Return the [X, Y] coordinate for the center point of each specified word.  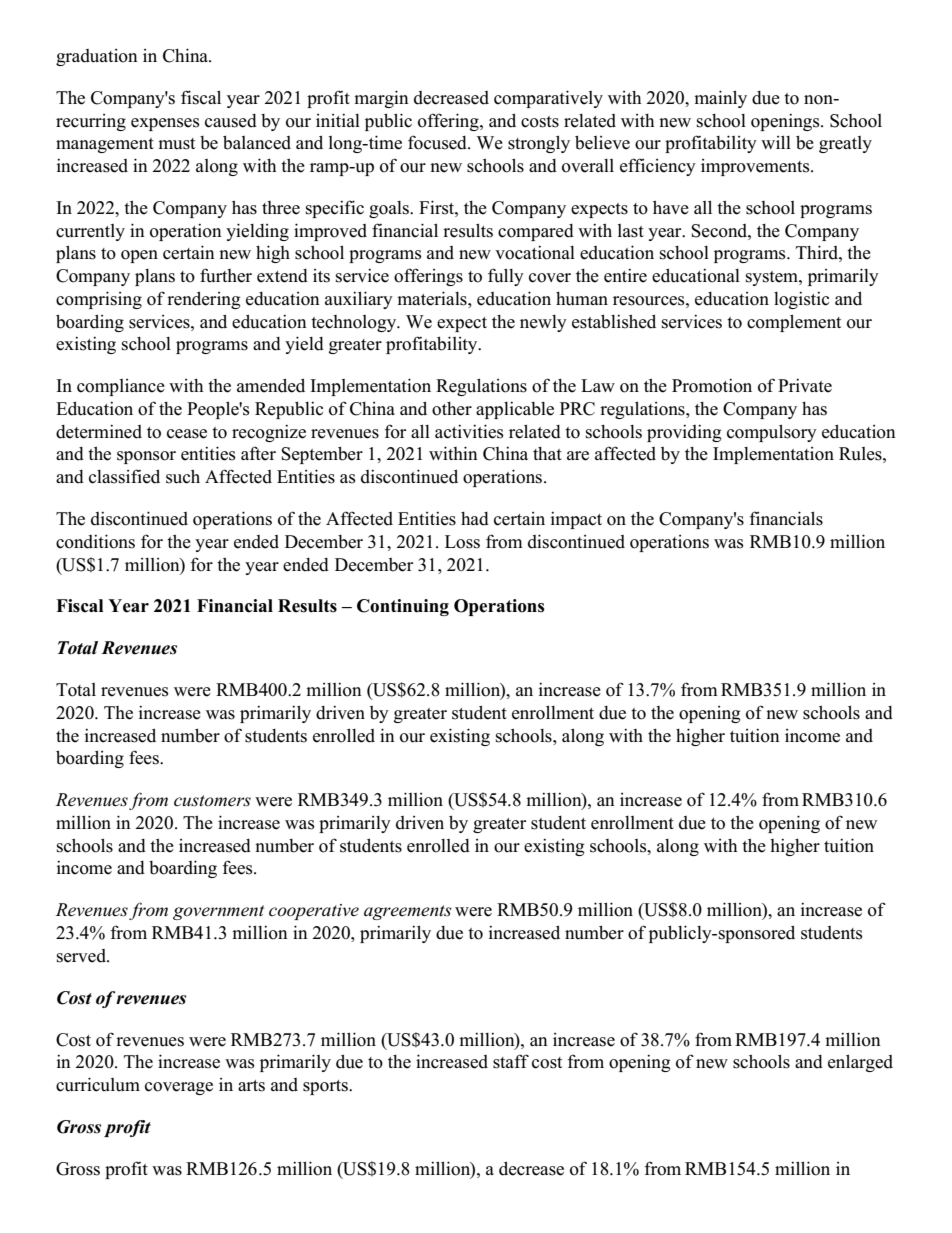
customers [212, 801]
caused [231, 121]
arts [251, 1086]
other [452, 409]
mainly [720, 99]
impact [576, 520]
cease [187, 434]
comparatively [548, 99]
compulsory [772, 433]
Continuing [403, 607]
